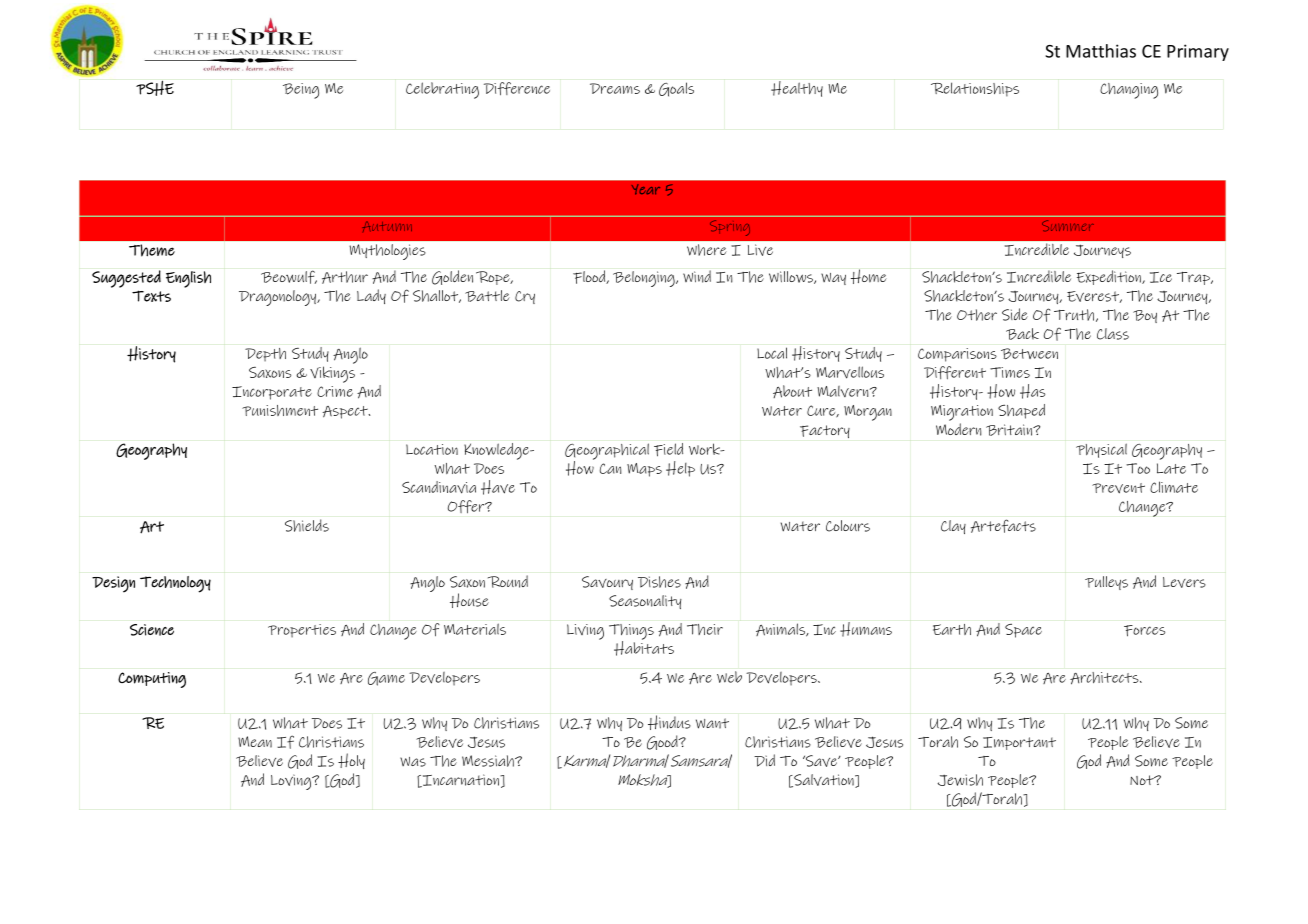 The width and height of the screenshot is (1308, 924). Describe the element at coordinates (1094, 297) in the screenshot. I see `Everest` at that location.
